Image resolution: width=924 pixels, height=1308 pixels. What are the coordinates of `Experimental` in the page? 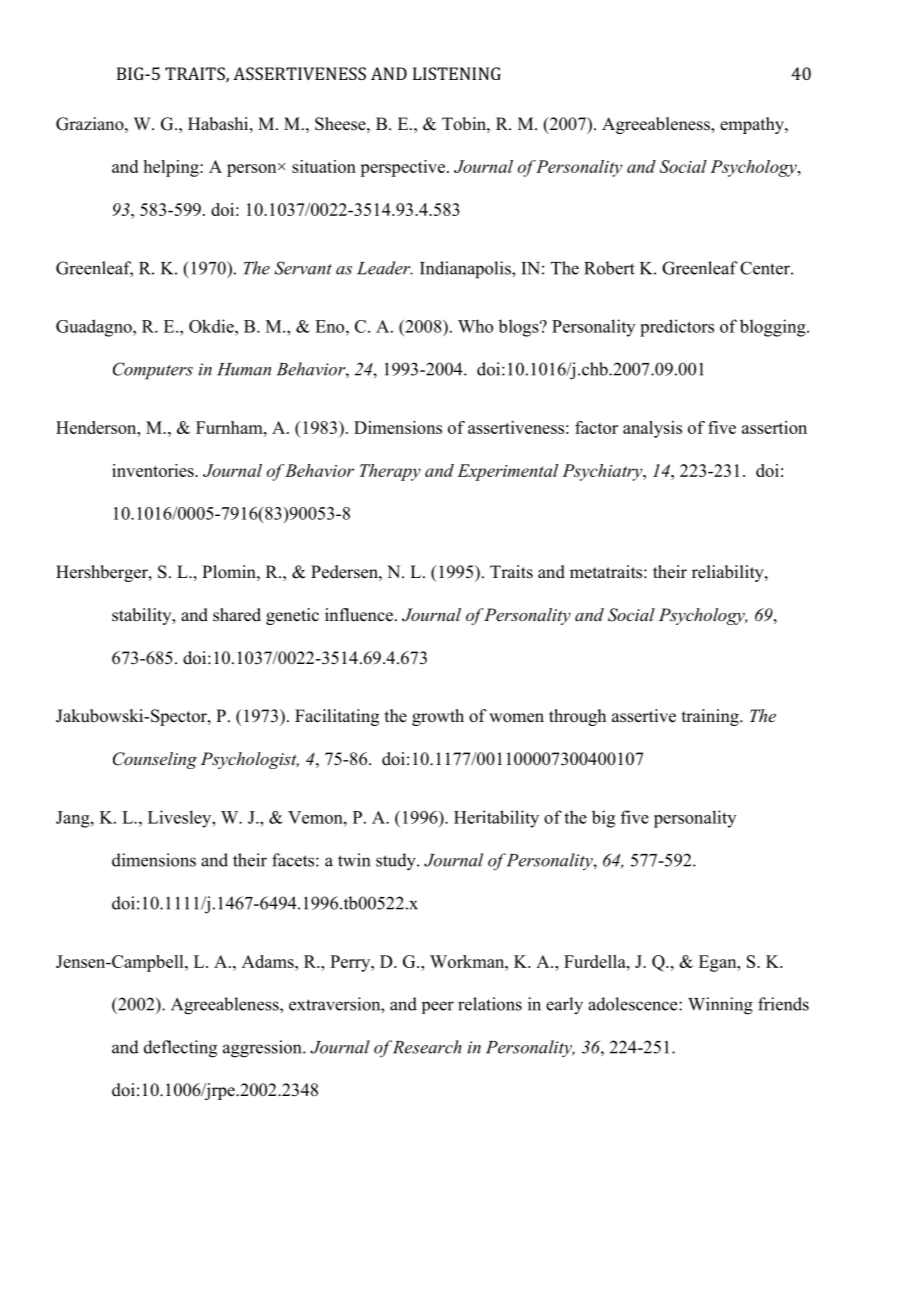 It's located at (507, 472).
